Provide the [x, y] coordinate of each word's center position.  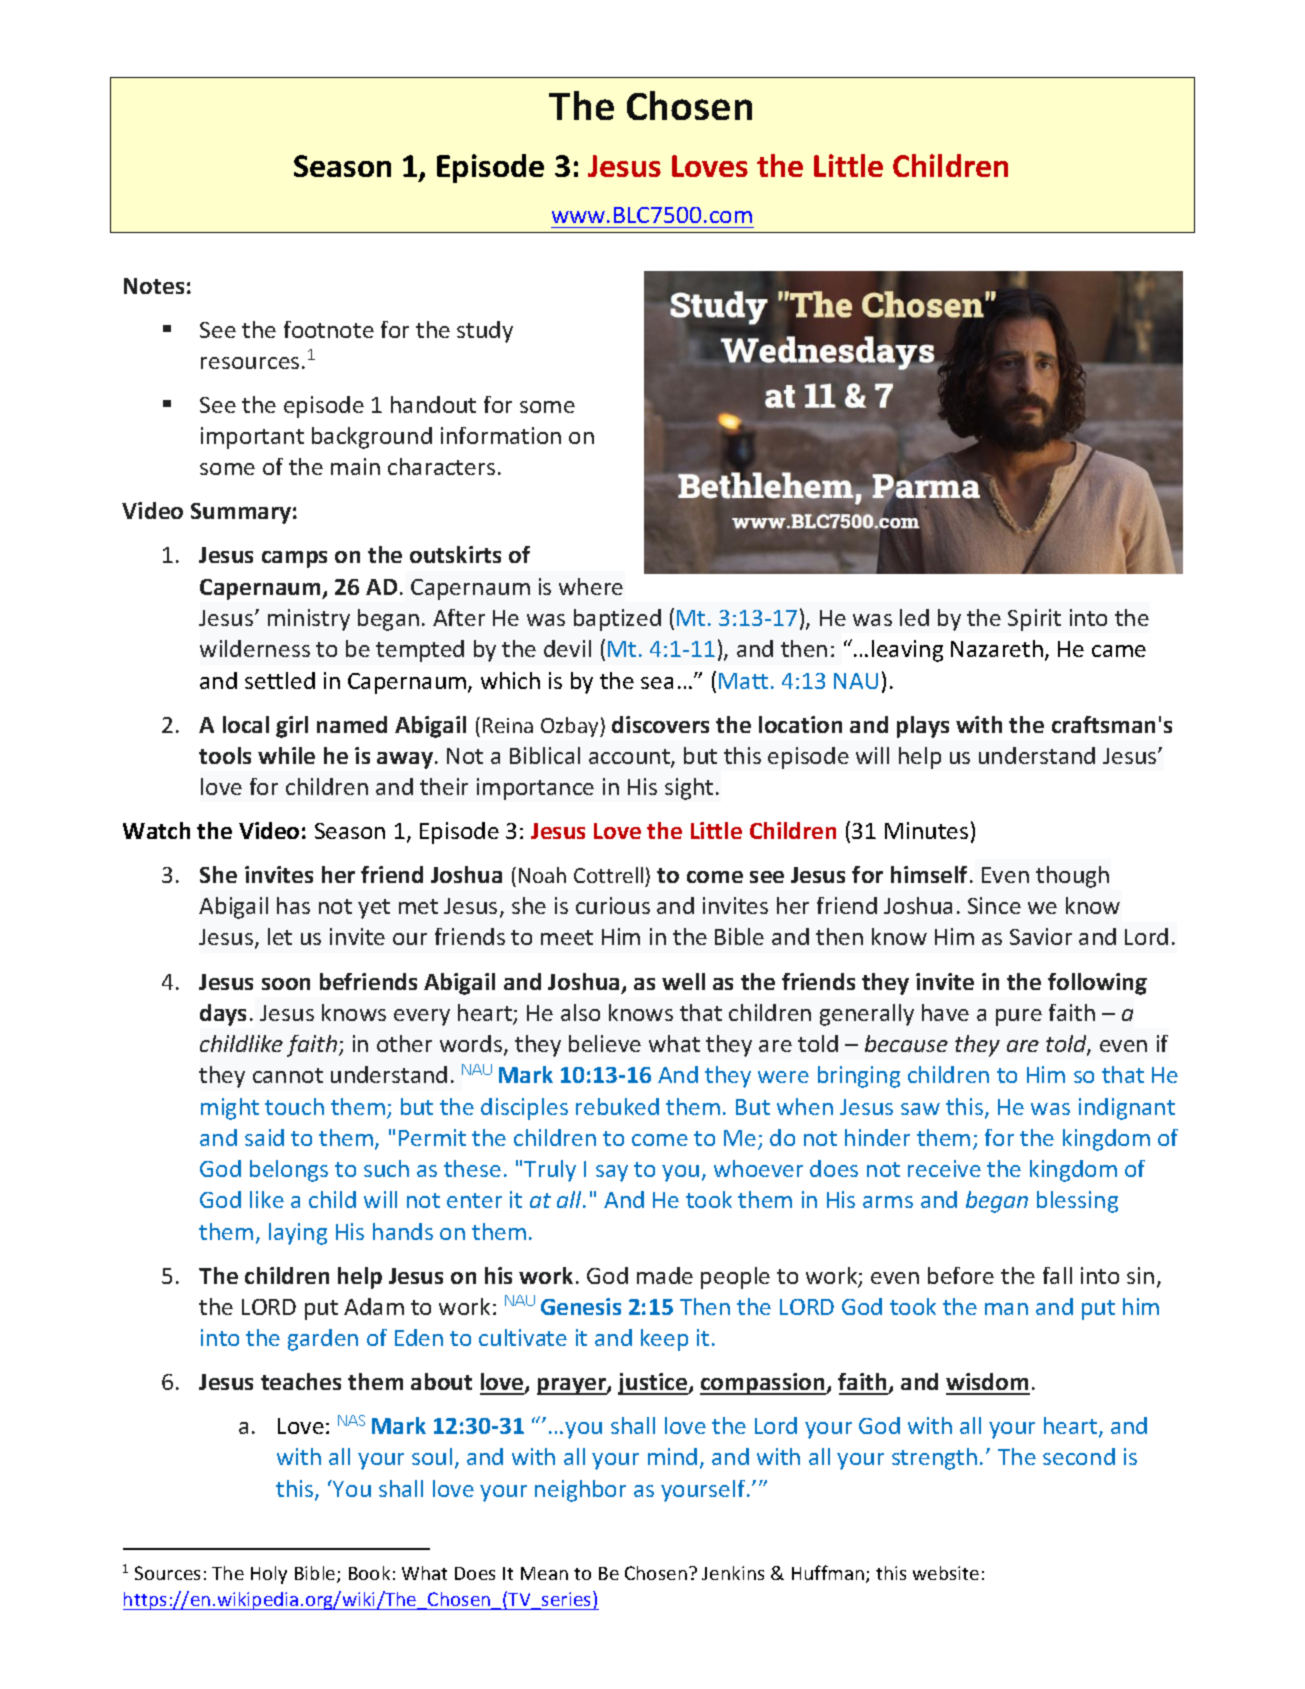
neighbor [580, 1491]
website [946, 1573]
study [485, 332]
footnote [329, 329]
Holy [269, 1575]
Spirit [1034, 620]
